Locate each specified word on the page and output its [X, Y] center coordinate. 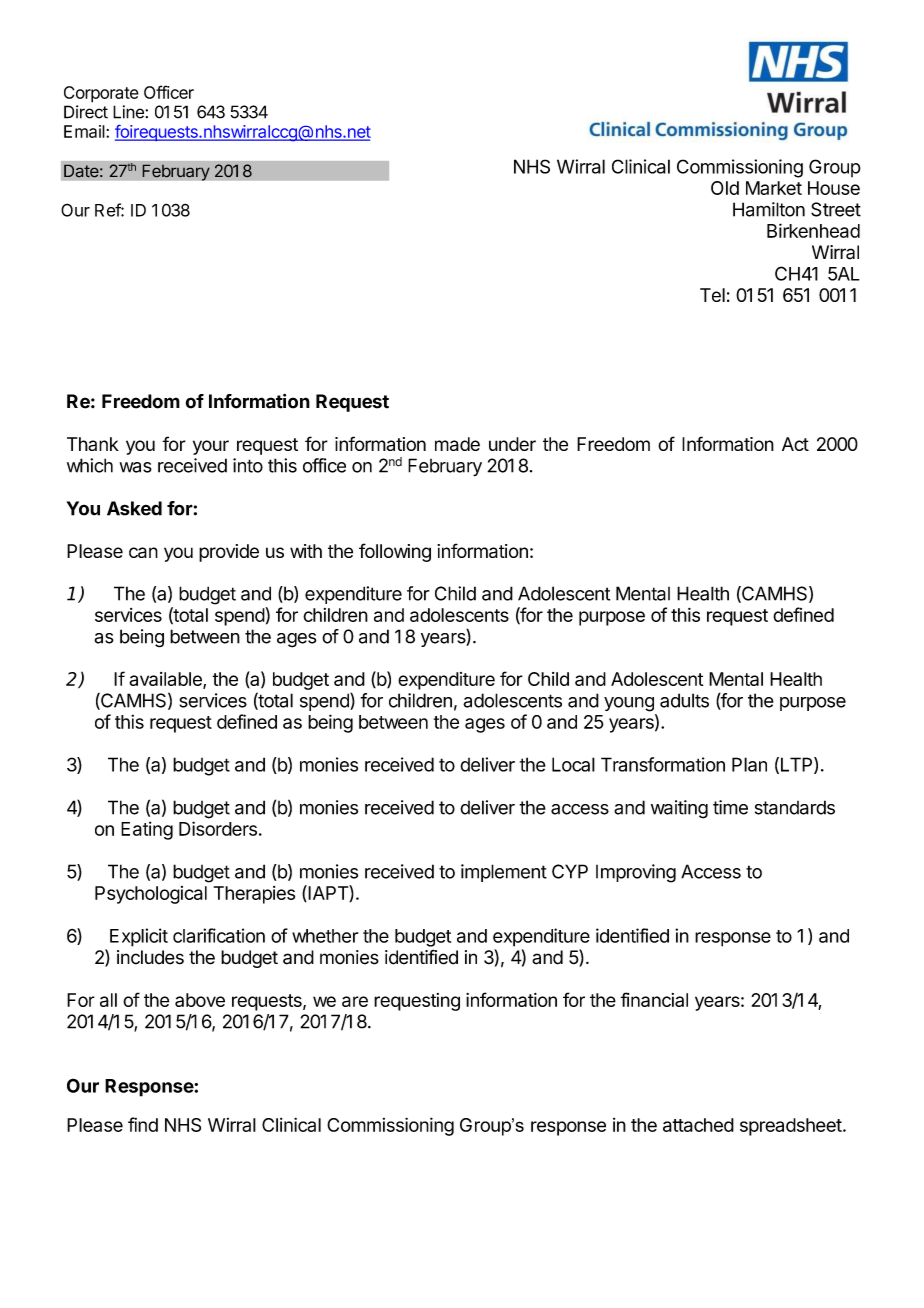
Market [774, 188]
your [211, 447]
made [457, 444]
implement [504, 873]
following [395, 552]
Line [129, 112]
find [143, 1124]
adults [684, 700]
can [143, 552]
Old [725, 188]
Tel [712, 295]
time [730, 807]
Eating [147, 830]
